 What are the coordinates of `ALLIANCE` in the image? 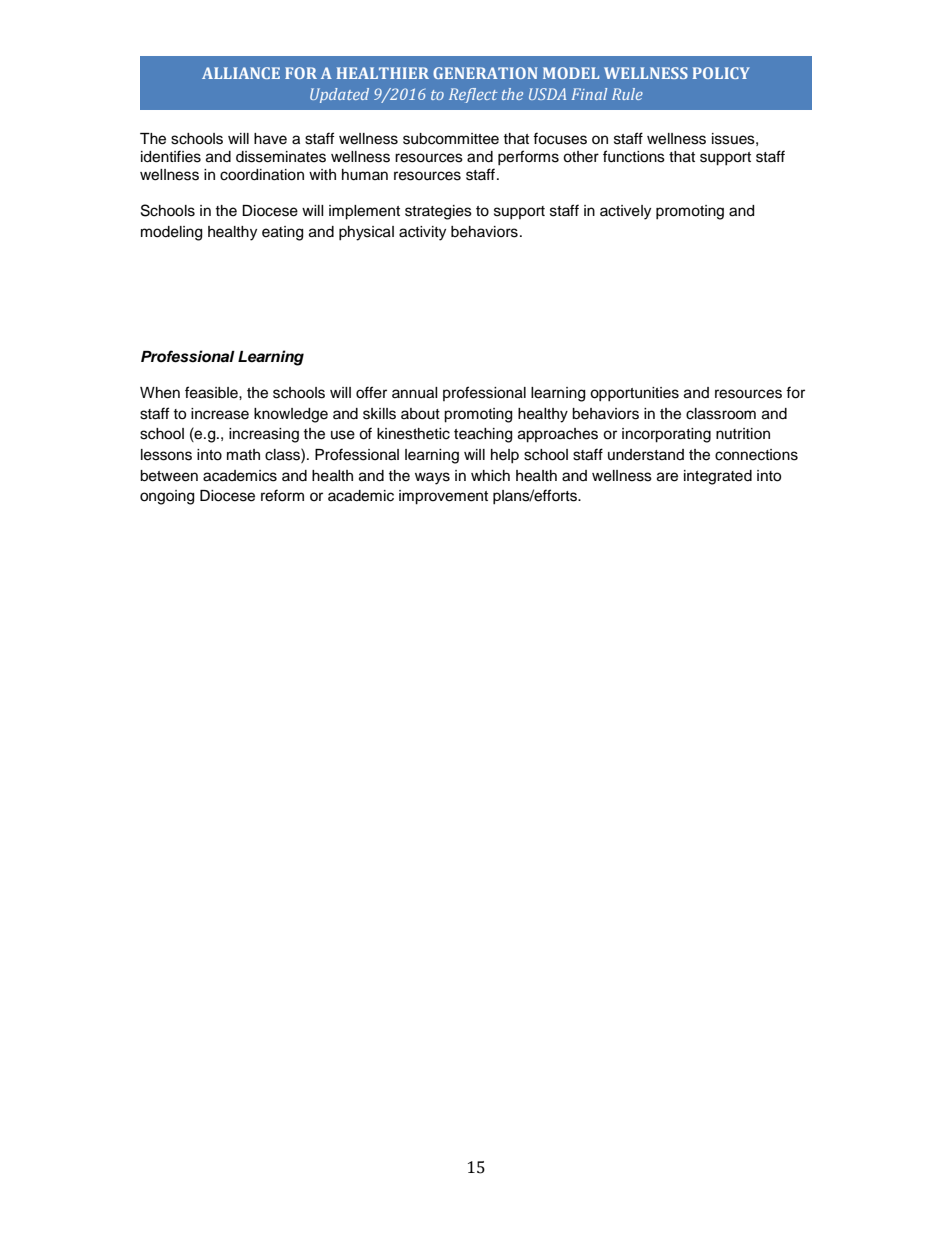 It's located at (241, 73).
